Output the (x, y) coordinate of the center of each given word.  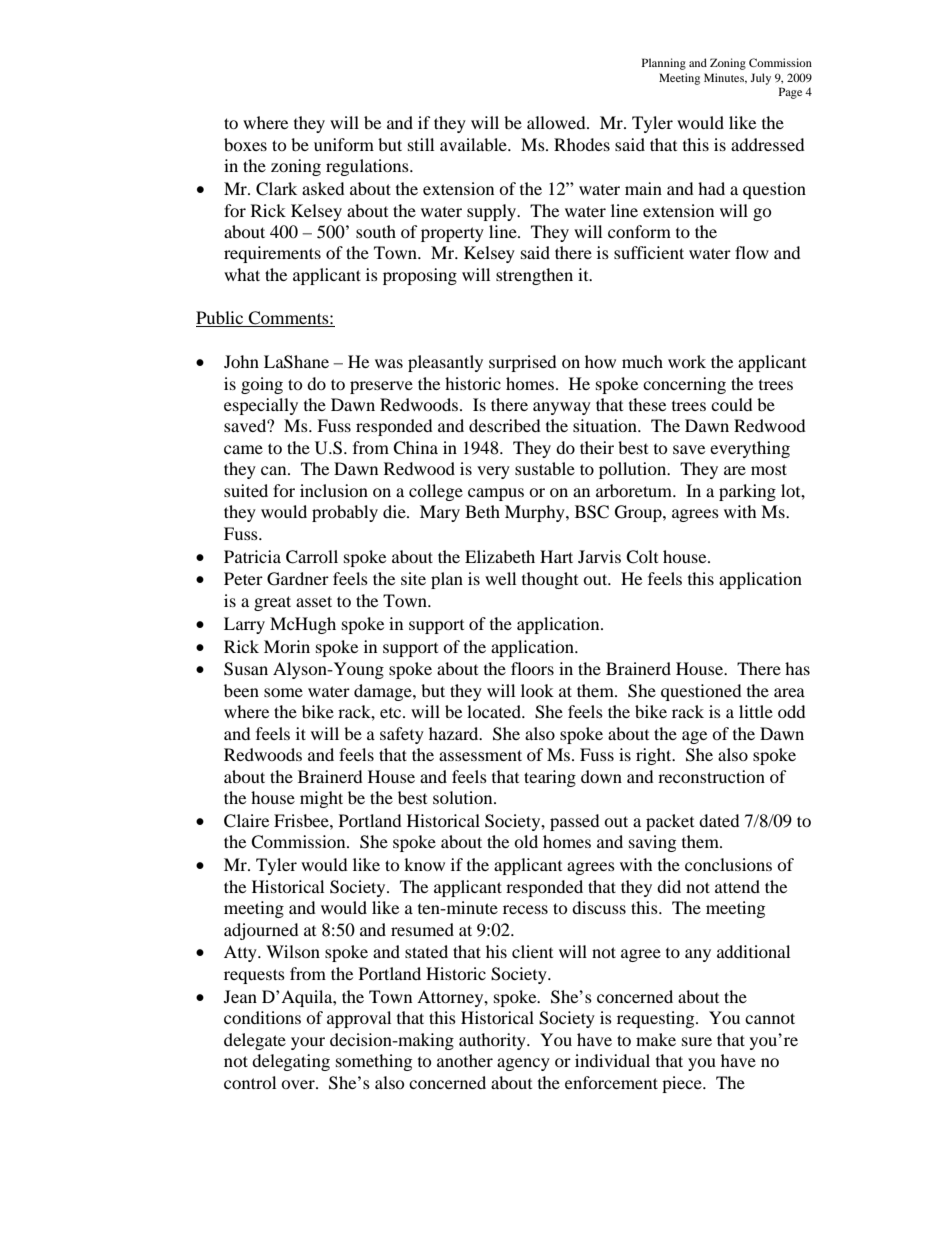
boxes (245, 144)
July (760, 79)
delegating (291, 1062)
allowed (557, 122)
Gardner (298, 579)
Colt (642, 557)
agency (523, 1064)
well (500, 578)
